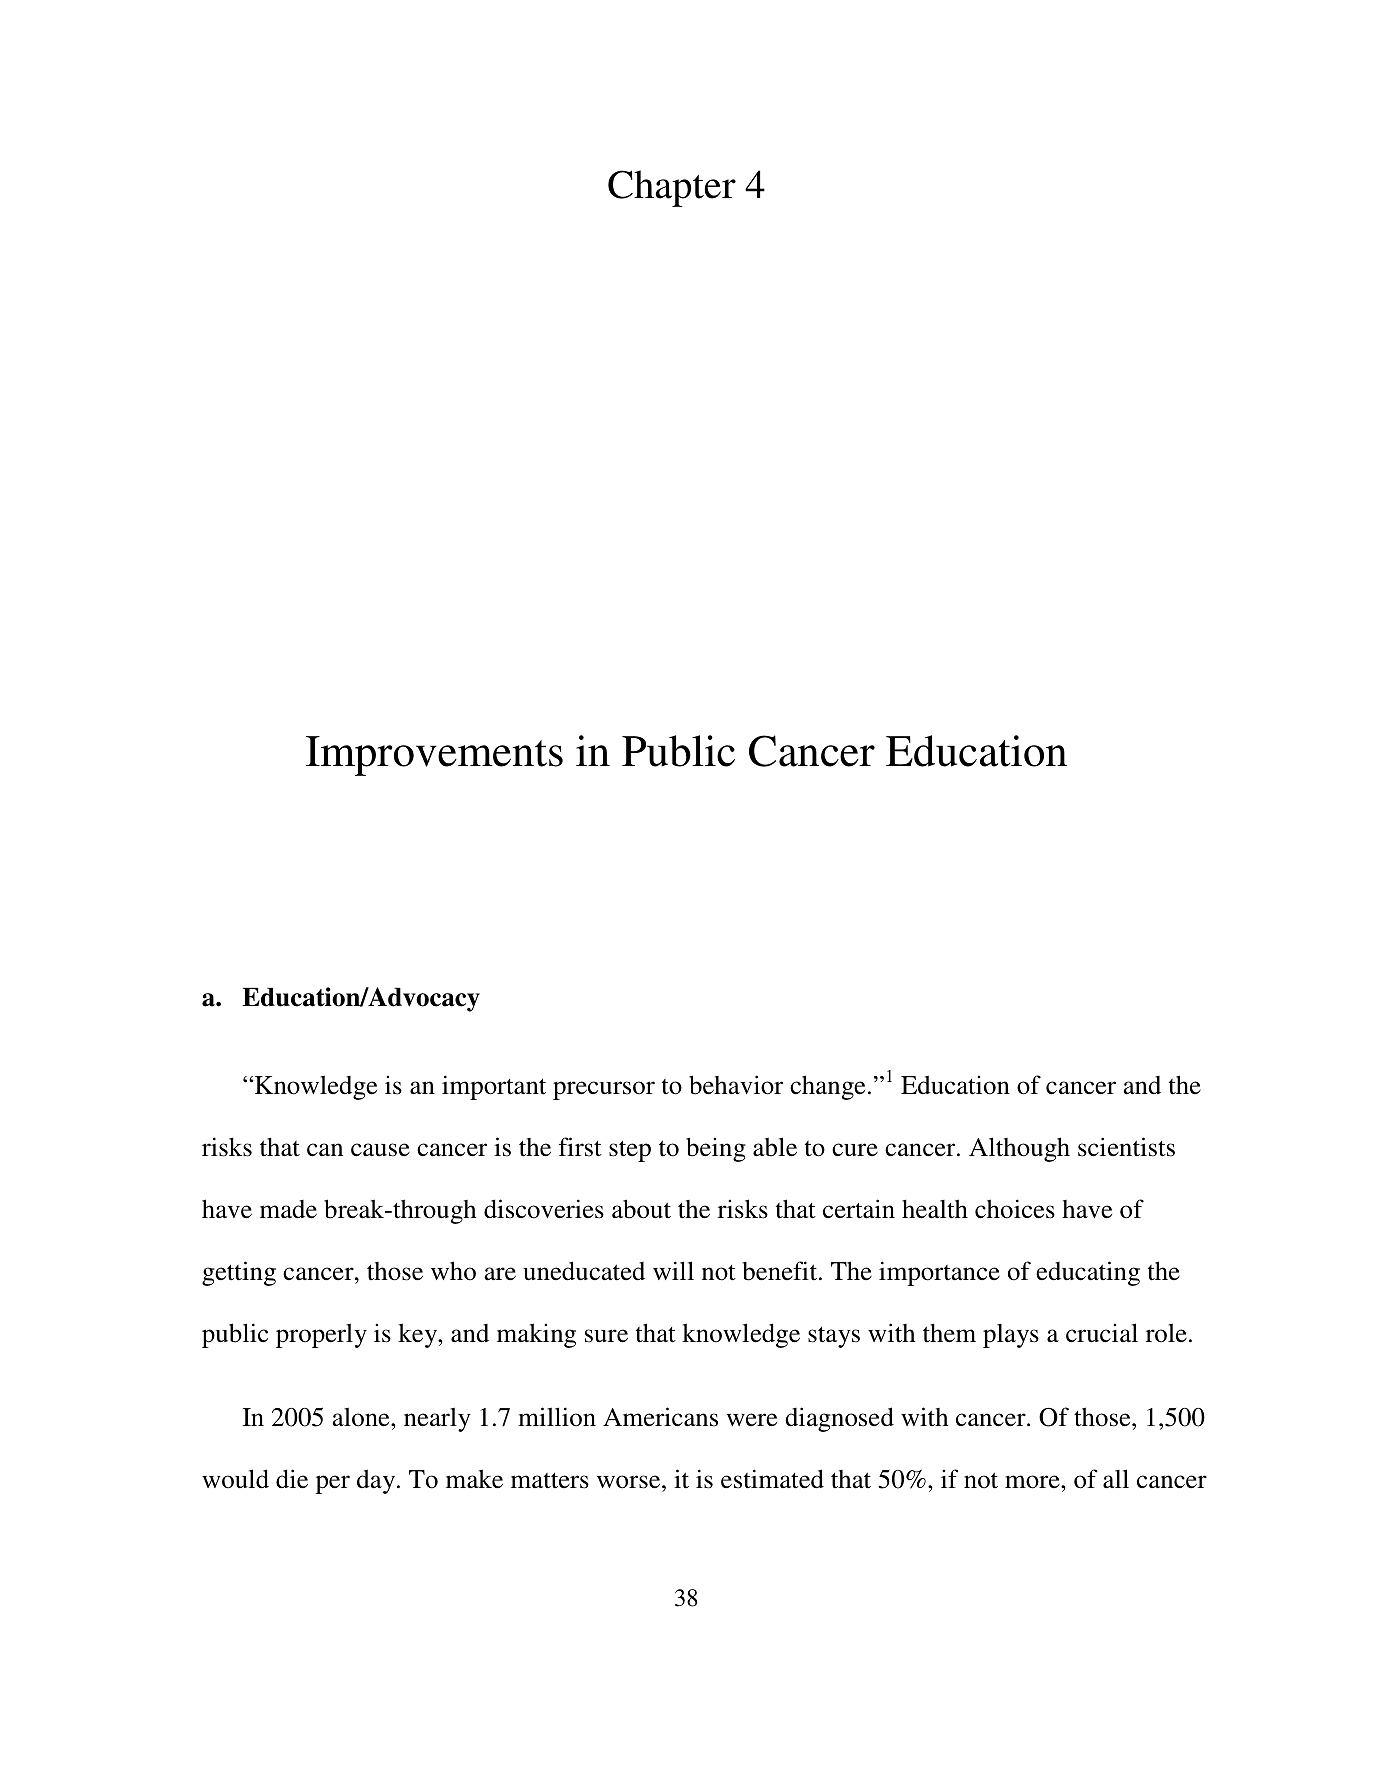  Describe the element at coordinates (380, 1150) in the page. I see `cause` at that location.
